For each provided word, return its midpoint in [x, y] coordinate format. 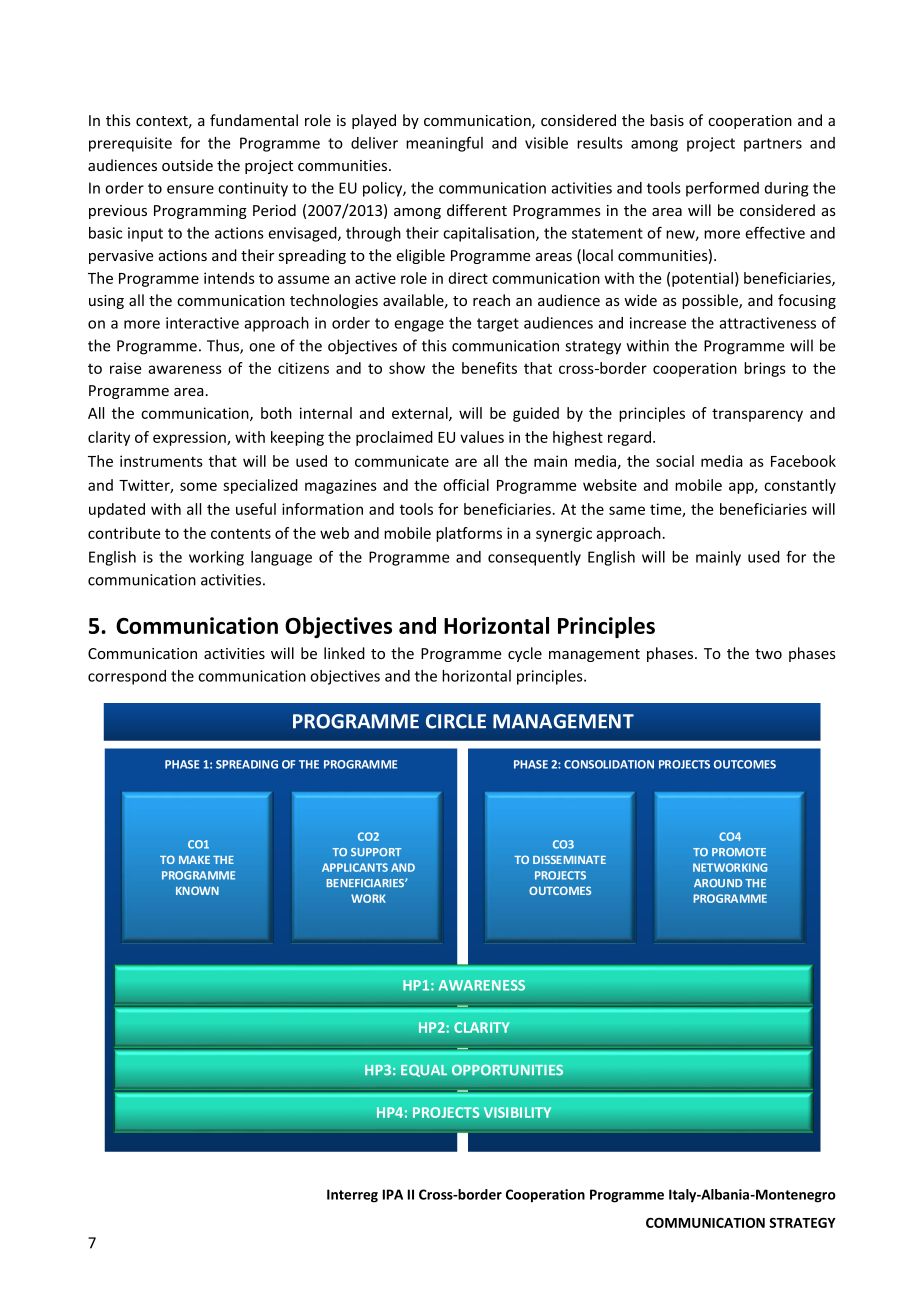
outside [187, 165]
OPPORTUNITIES [507, 1069]
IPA [393, 1194]
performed [722, 189]
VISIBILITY [517, 1112]
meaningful [444, 144]
